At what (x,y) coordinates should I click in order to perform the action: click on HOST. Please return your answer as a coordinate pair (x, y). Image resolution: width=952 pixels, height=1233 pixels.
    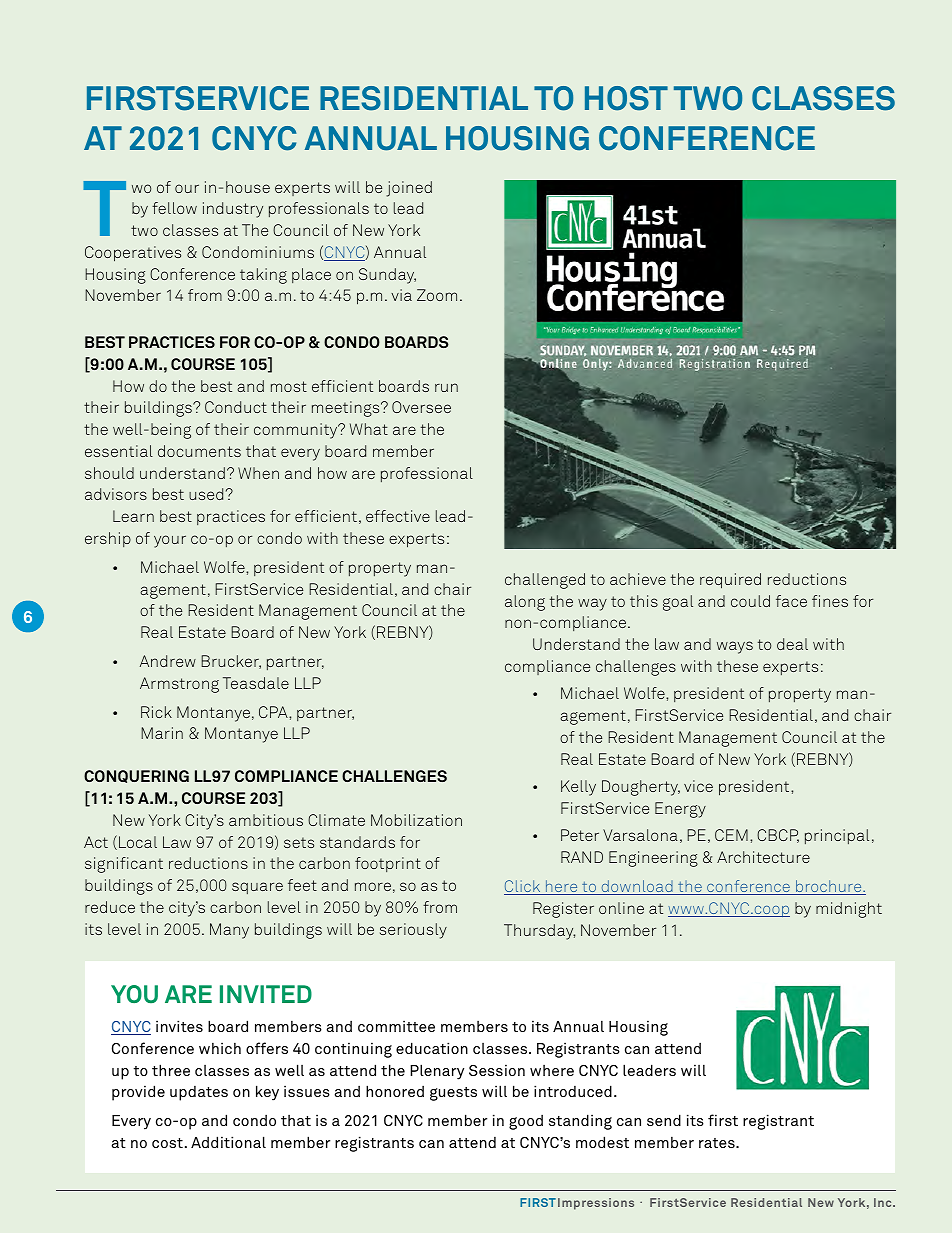
    Looking at the image, I should click on (626, 98).
